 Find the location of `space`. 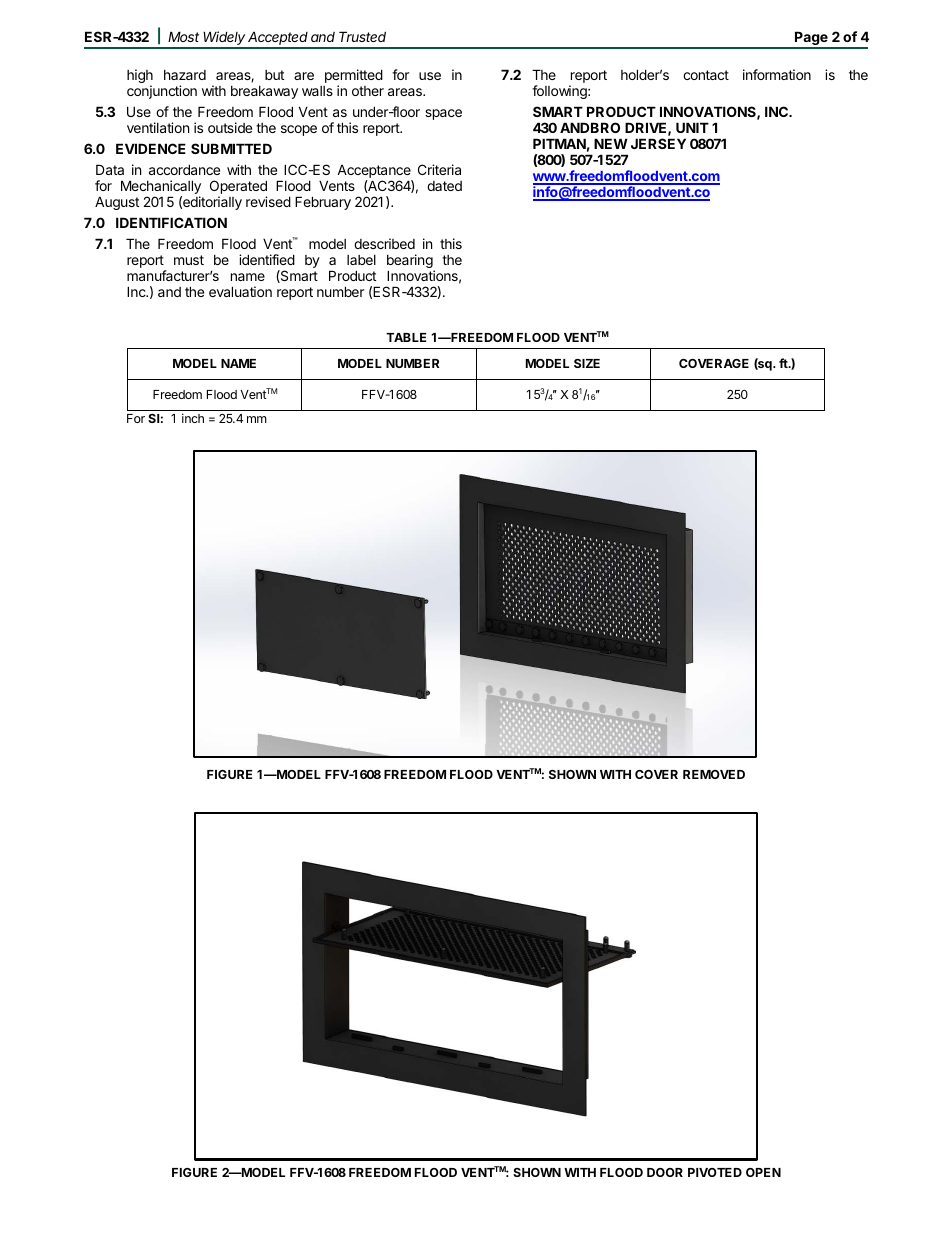

space is located at coordinates (443, 114).
